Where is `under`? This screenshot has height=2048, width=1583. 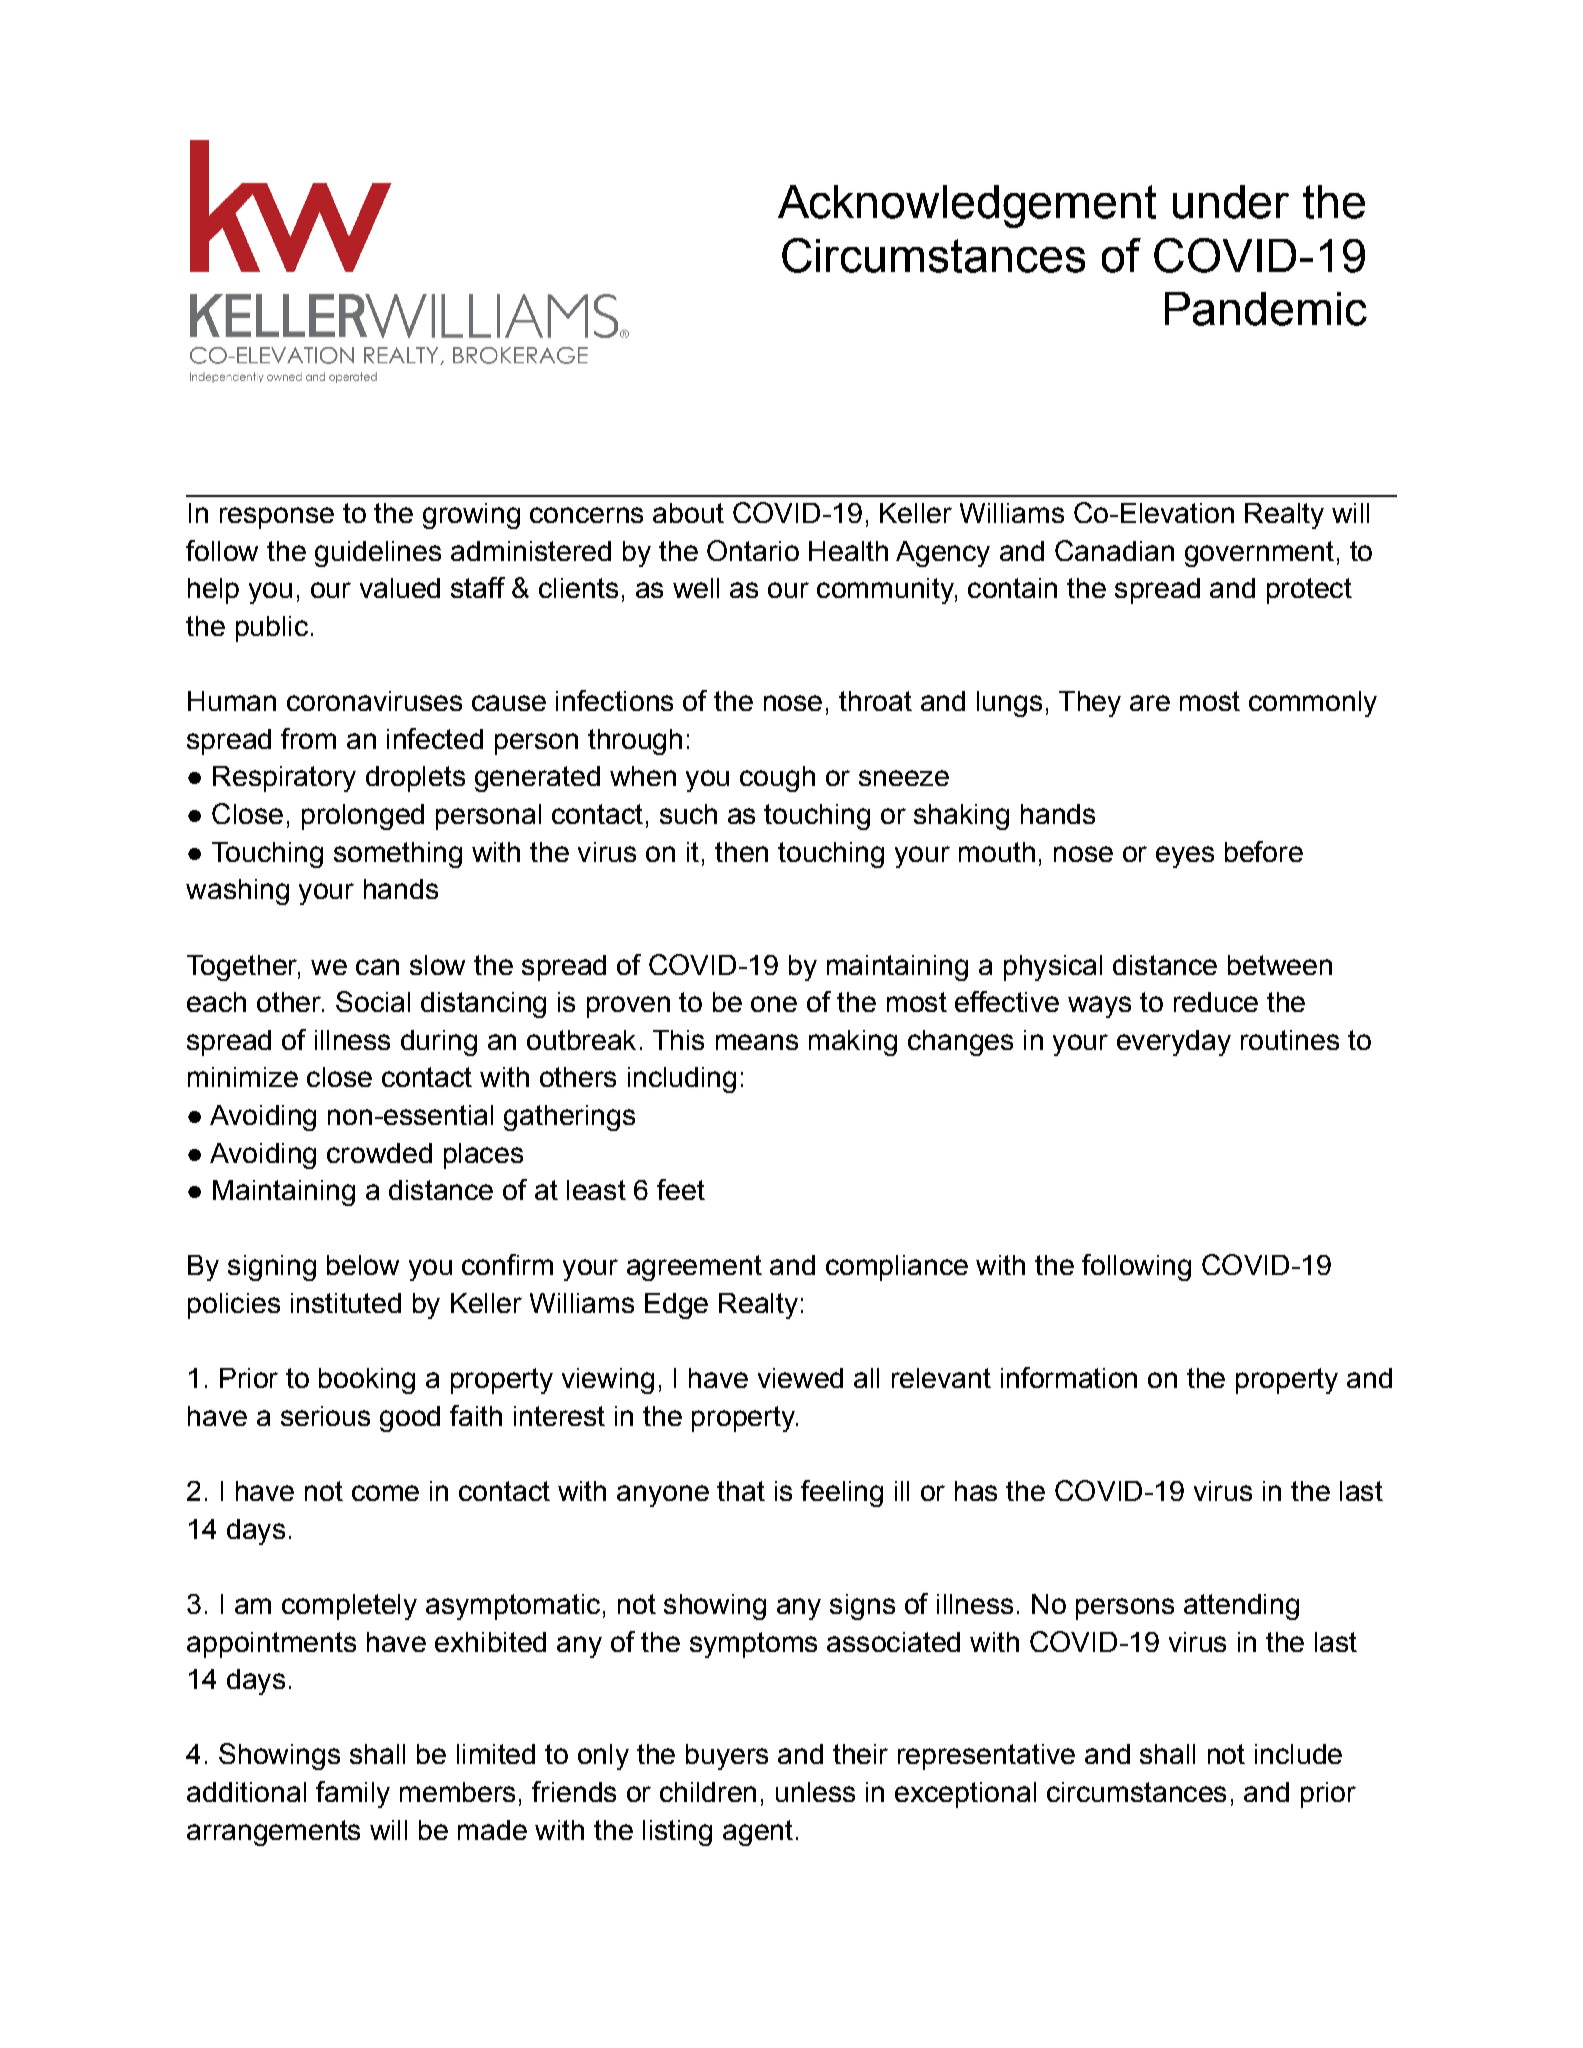
under is located at coordinates (1231, 202).
